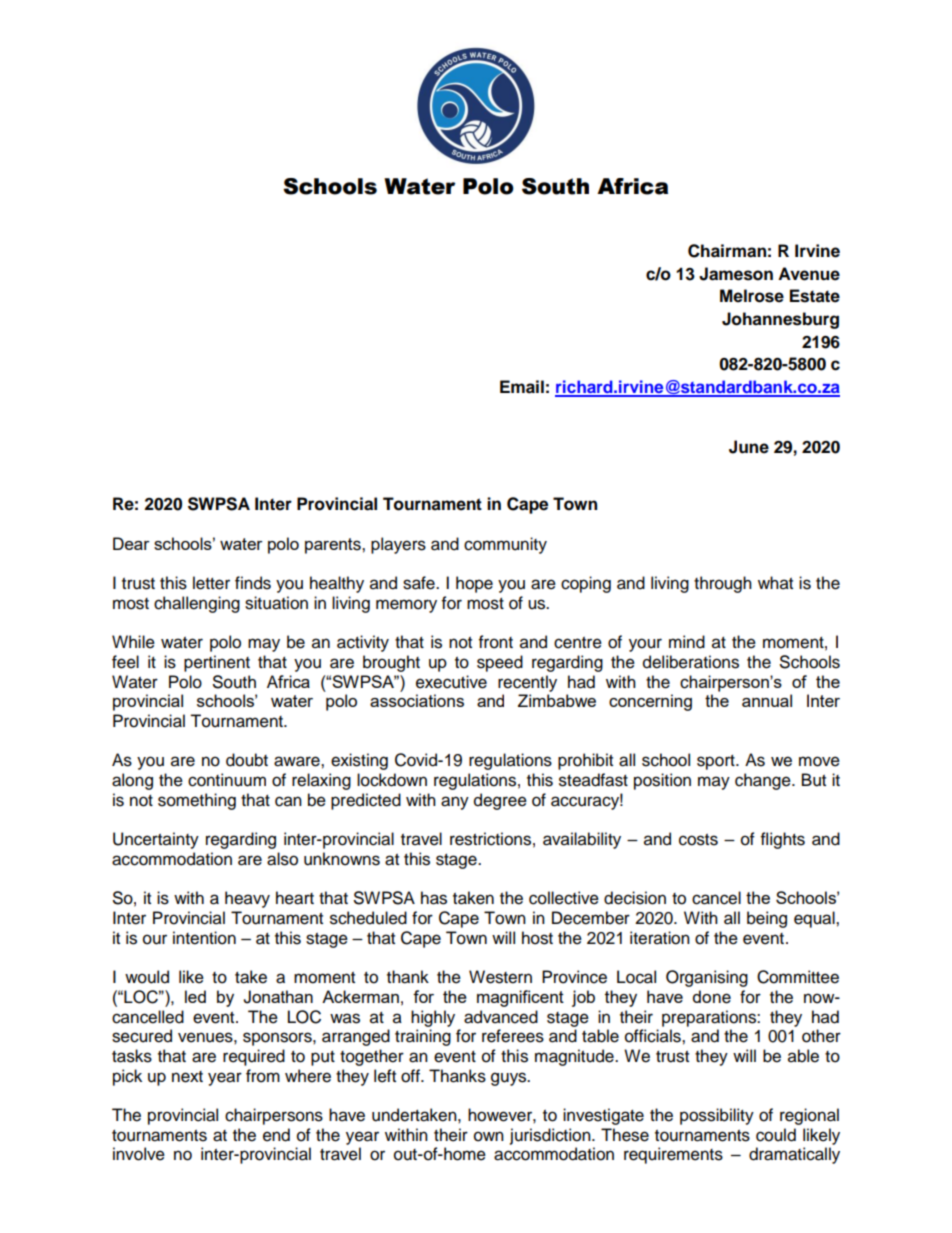 The width and height of the document is (952, 1233). What do you see at coordinates (131, 543) in the document?
I see `Dear` at bounding box center [131, 543].
